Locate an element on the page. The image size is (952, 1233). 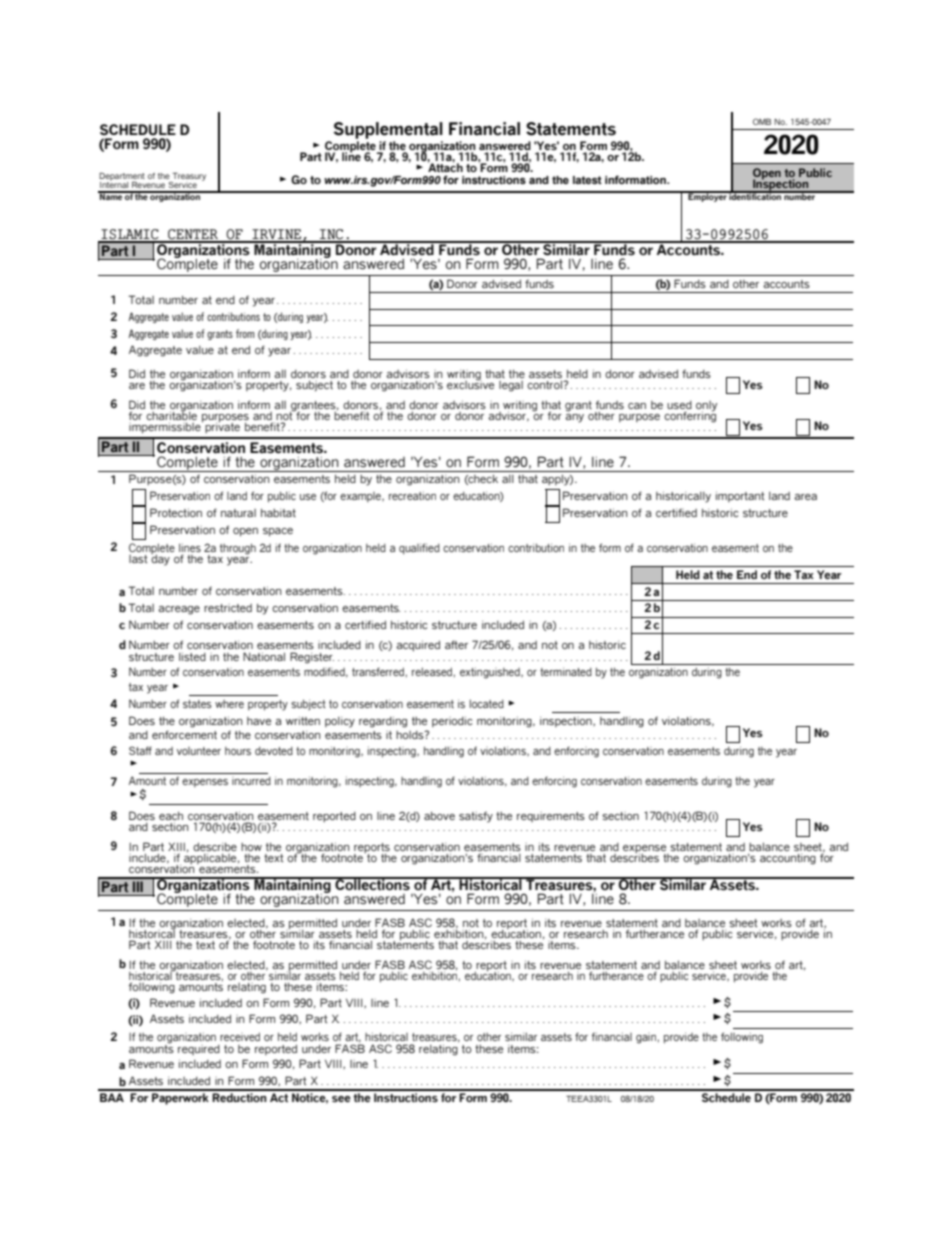
restricted is located at coordinates (228, 608).
